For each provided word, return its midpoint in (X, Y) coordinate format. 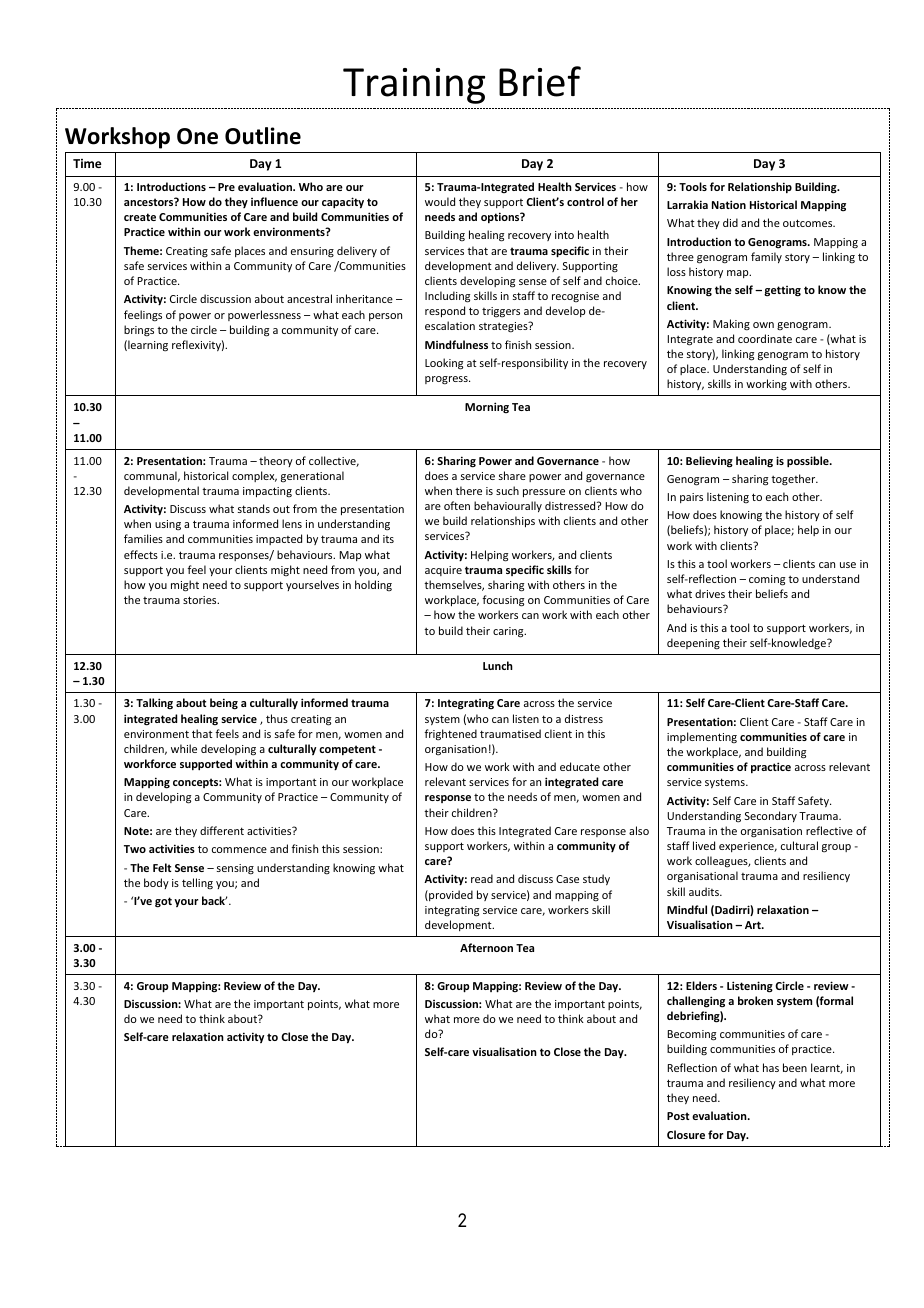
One (197, 136)
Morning (487, 407)
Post (678, 1116)
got (163, 902)
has (771, 1067)
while (184, 748)
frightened (450, 735)
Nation (729, 204)
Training (414, 86)
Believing (709, 462)
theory (276, 461)
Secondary (771, 816)
